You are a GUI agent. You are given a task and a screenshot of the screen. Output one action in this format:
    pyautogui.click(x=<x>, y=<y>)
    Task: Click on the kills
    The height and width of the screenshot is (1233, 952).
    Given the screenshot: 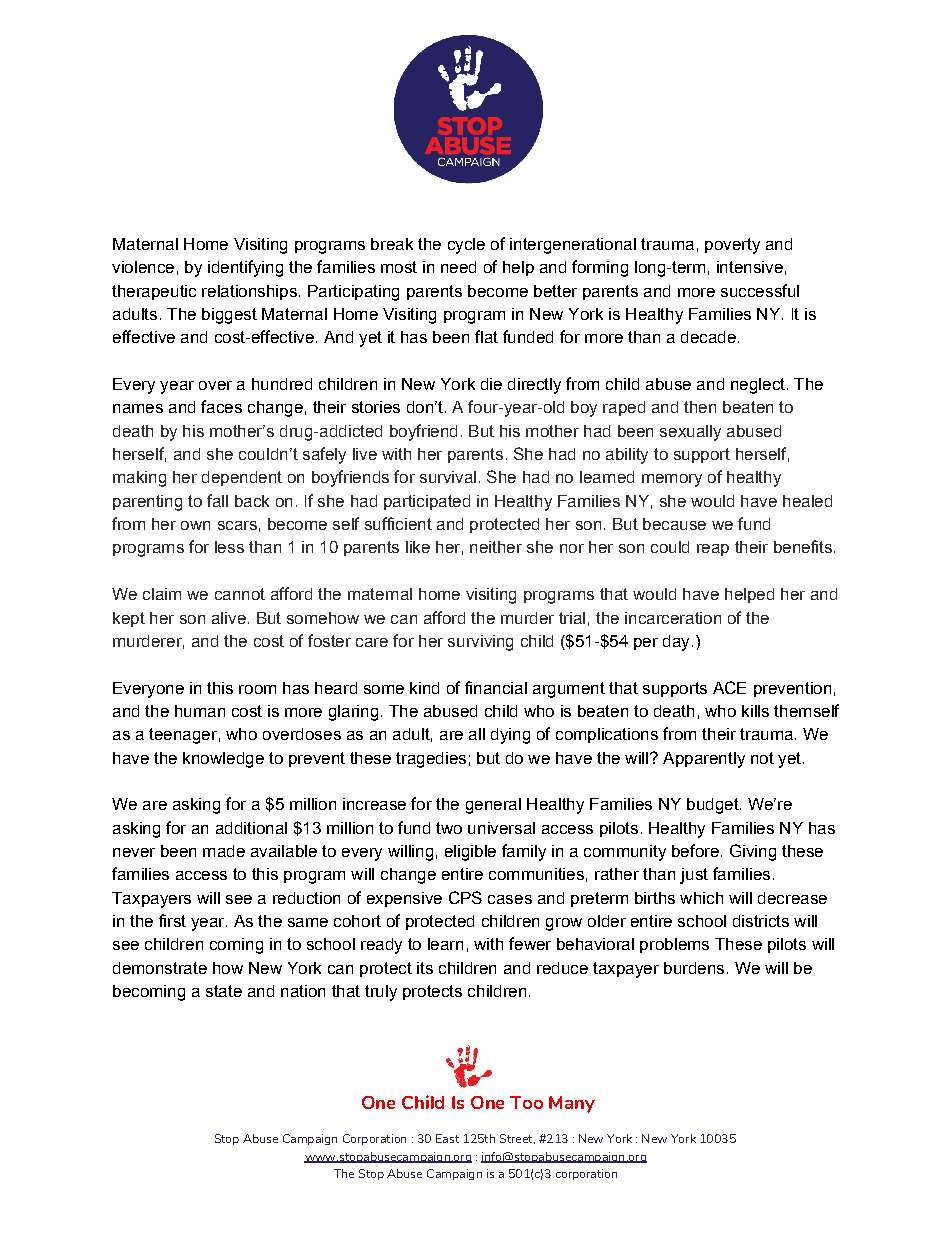 What is the action you would take?
    pyautogui.click(x=755, y=711)
